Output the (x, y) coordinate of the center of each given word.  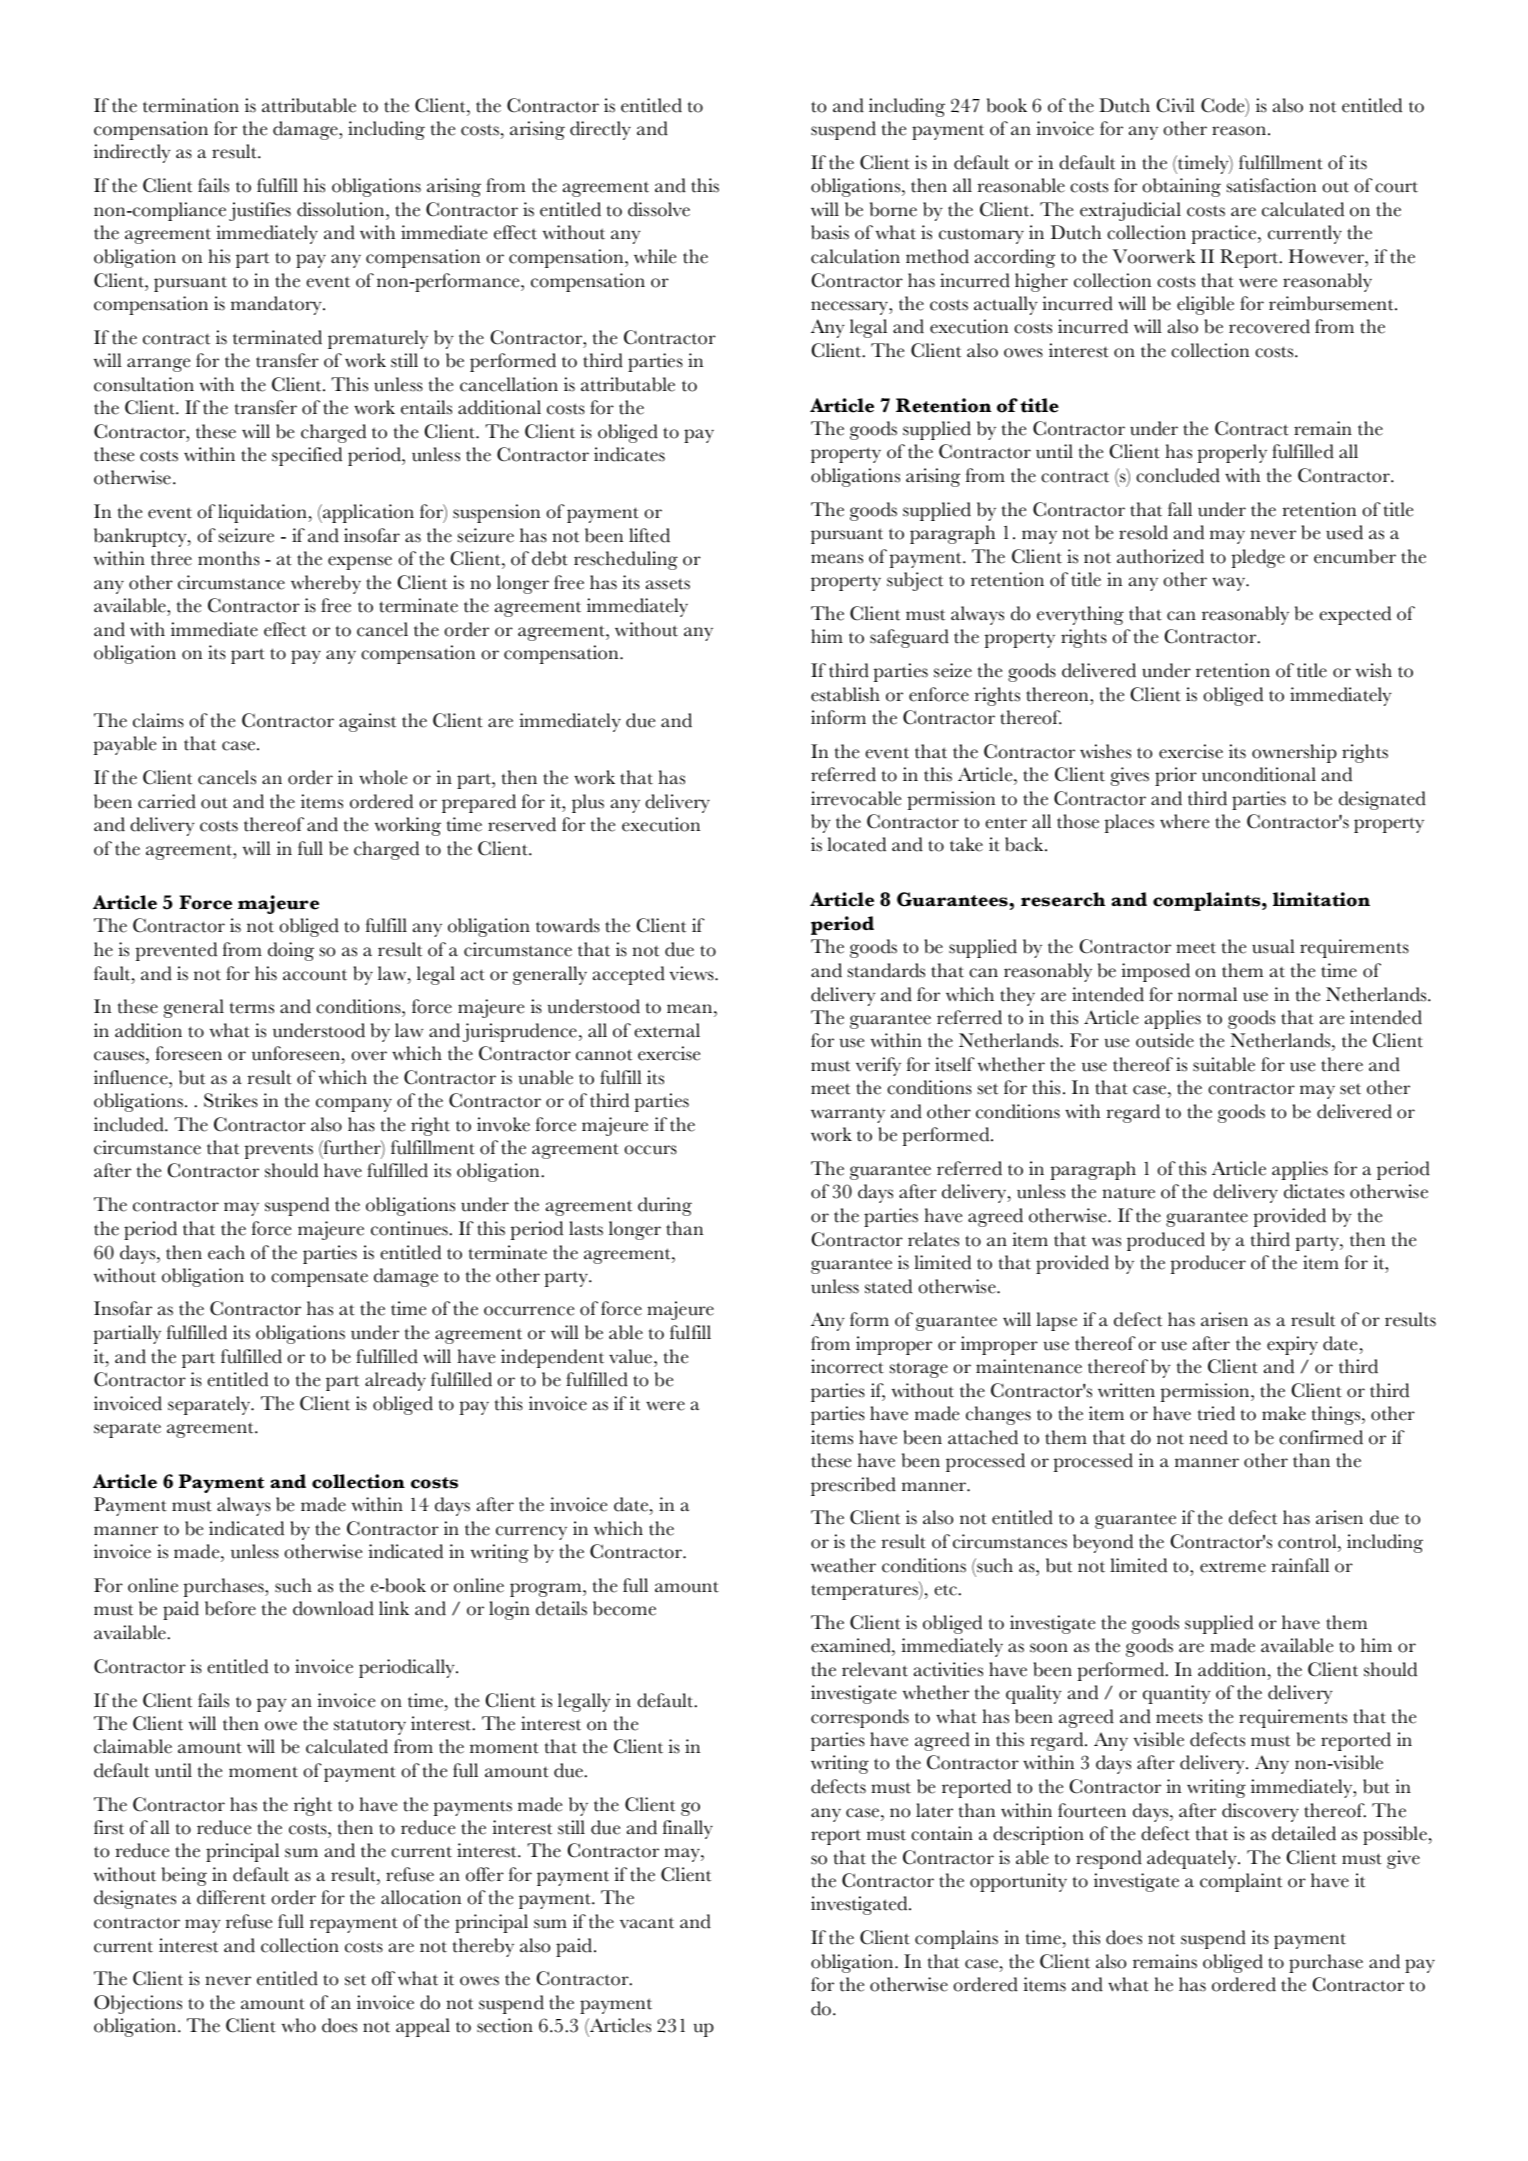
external (667, 1030)
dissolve (659, 209)
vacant (647, 1923)
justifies (260, 211)
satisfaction (1271, 185)
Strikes (231, 1100)
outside (1165, 1040)
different (231, 1897)
